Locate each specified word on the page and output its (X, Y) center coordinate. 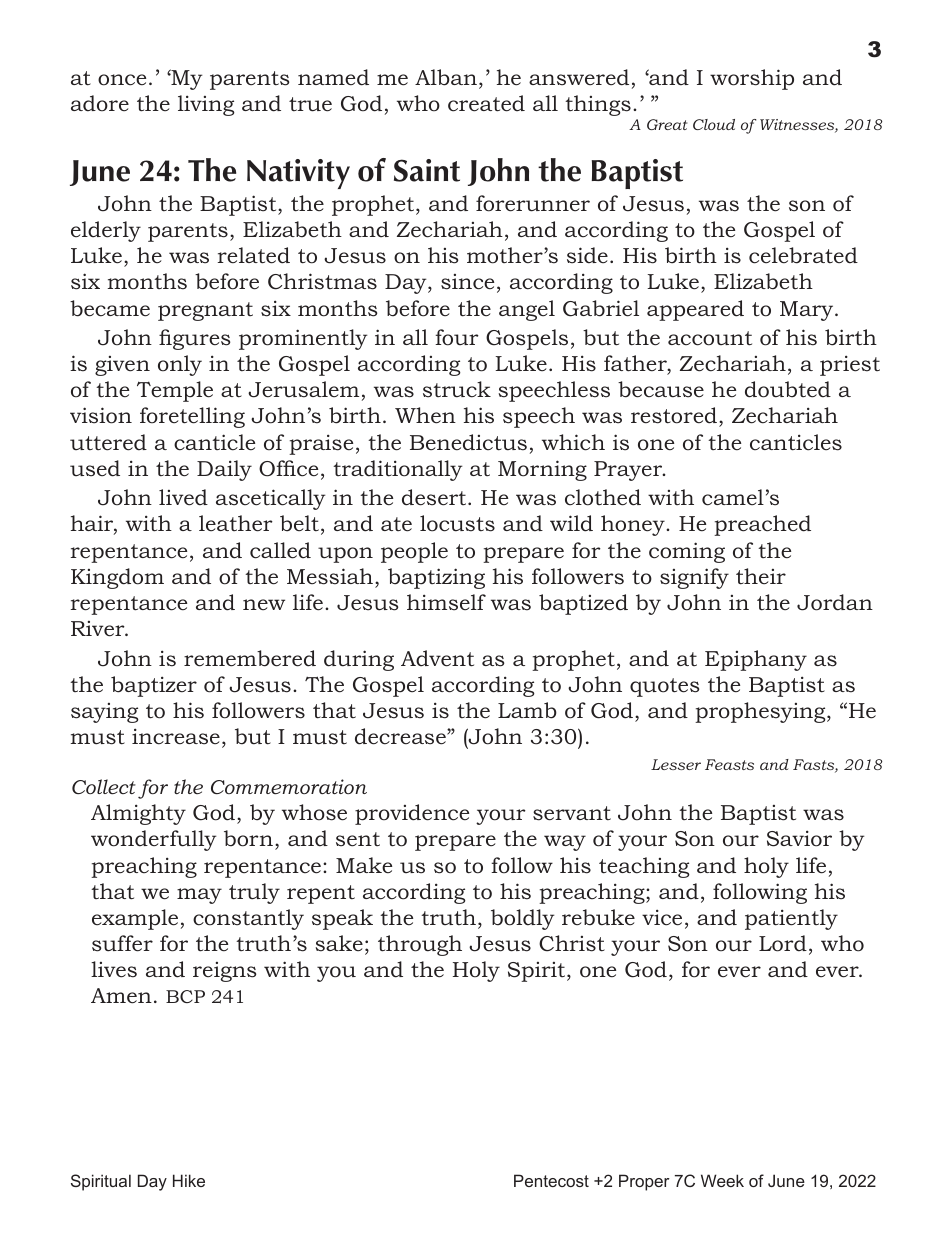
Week (722, 1180)
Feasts (729, 764)
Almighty (138, 814)
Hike (189, 1180)
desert (435, 497)
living (206, 105)
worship (752, 79)
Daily (224, 470)
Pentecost (551, 1180)
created (486, 103)
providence (412, 814)
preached (762, 525)
